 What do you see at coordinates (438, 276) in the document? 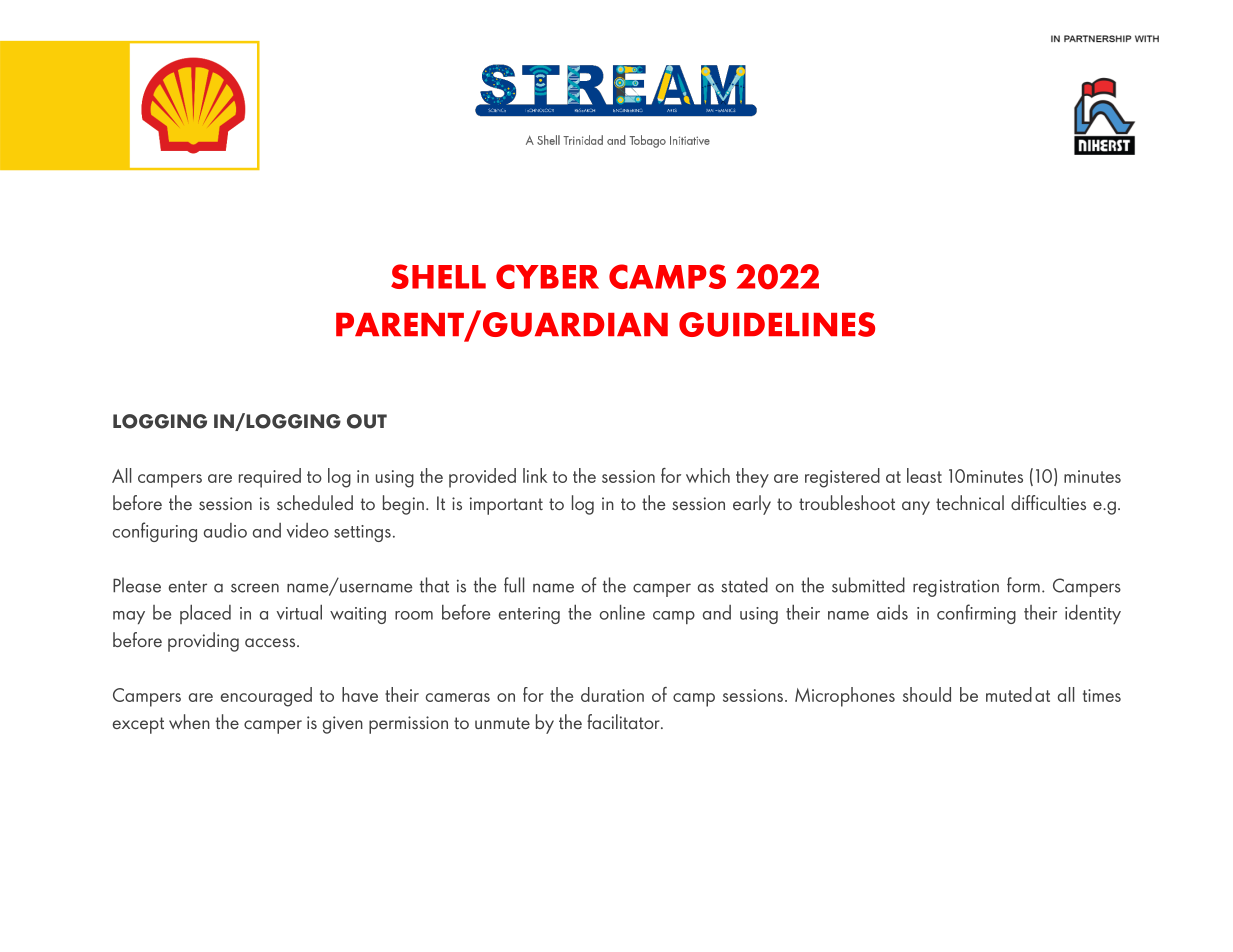
I see `SHELL` at bounding box center [438, 276].
